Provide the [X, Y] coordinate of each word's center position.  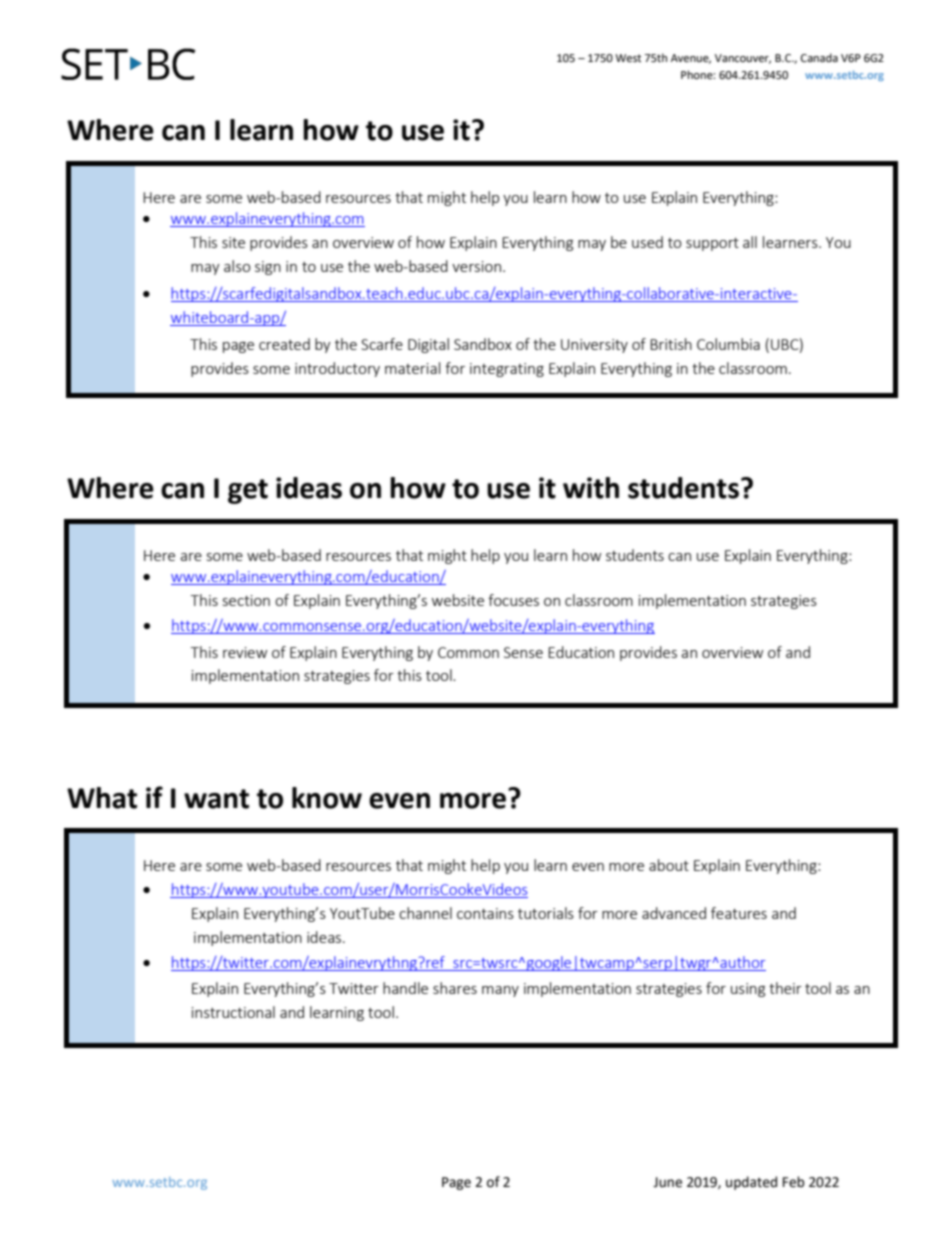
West [628, 58]
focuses [513, 600]
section [246, 600]
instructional [233, 1012]
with [591, 488]
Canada [819, 57]
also [237, 266]
